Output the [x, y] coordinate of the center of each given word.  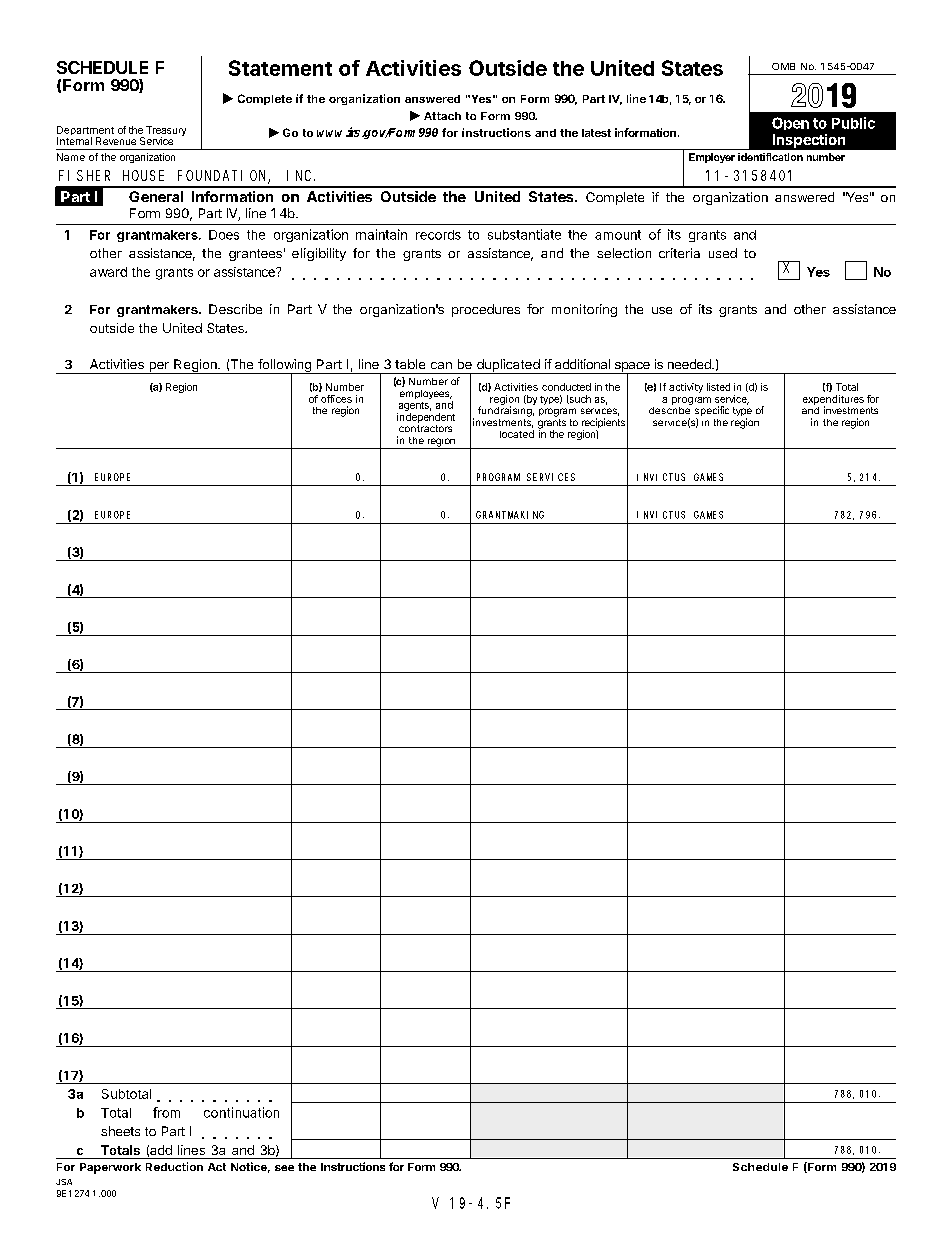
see [284, 1168]
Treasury [166, 132]
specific [712, 412]
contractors [425, 428]
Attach [442, 116]
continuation [241, 1112]
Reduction [174, 1166]
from [166, 1112]
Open [790, 123]
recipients [603, 424]
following [284, 367]
